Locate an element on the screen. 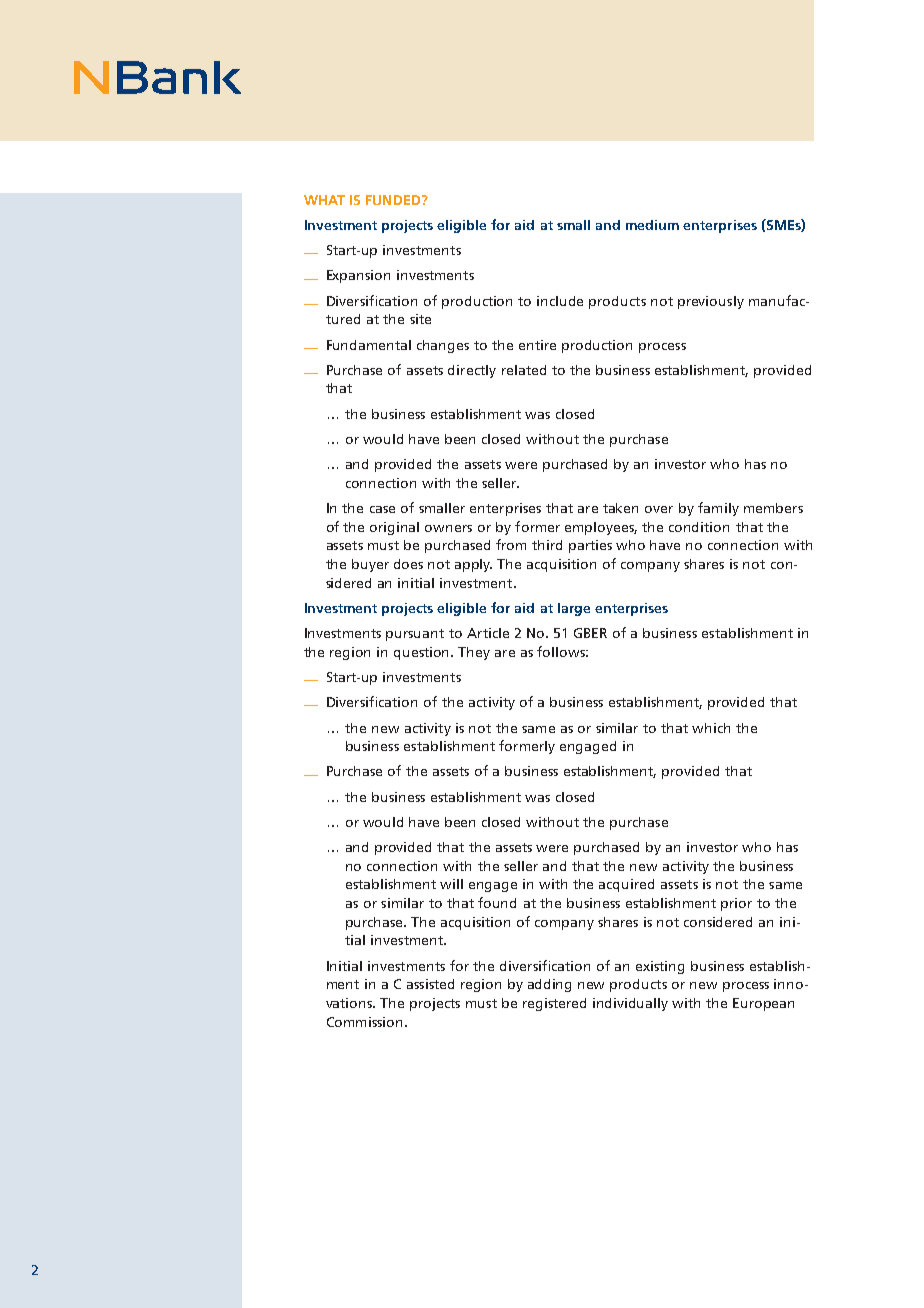 The image size is (924, 1308). Commission is located at coordinates (364, 1022).
